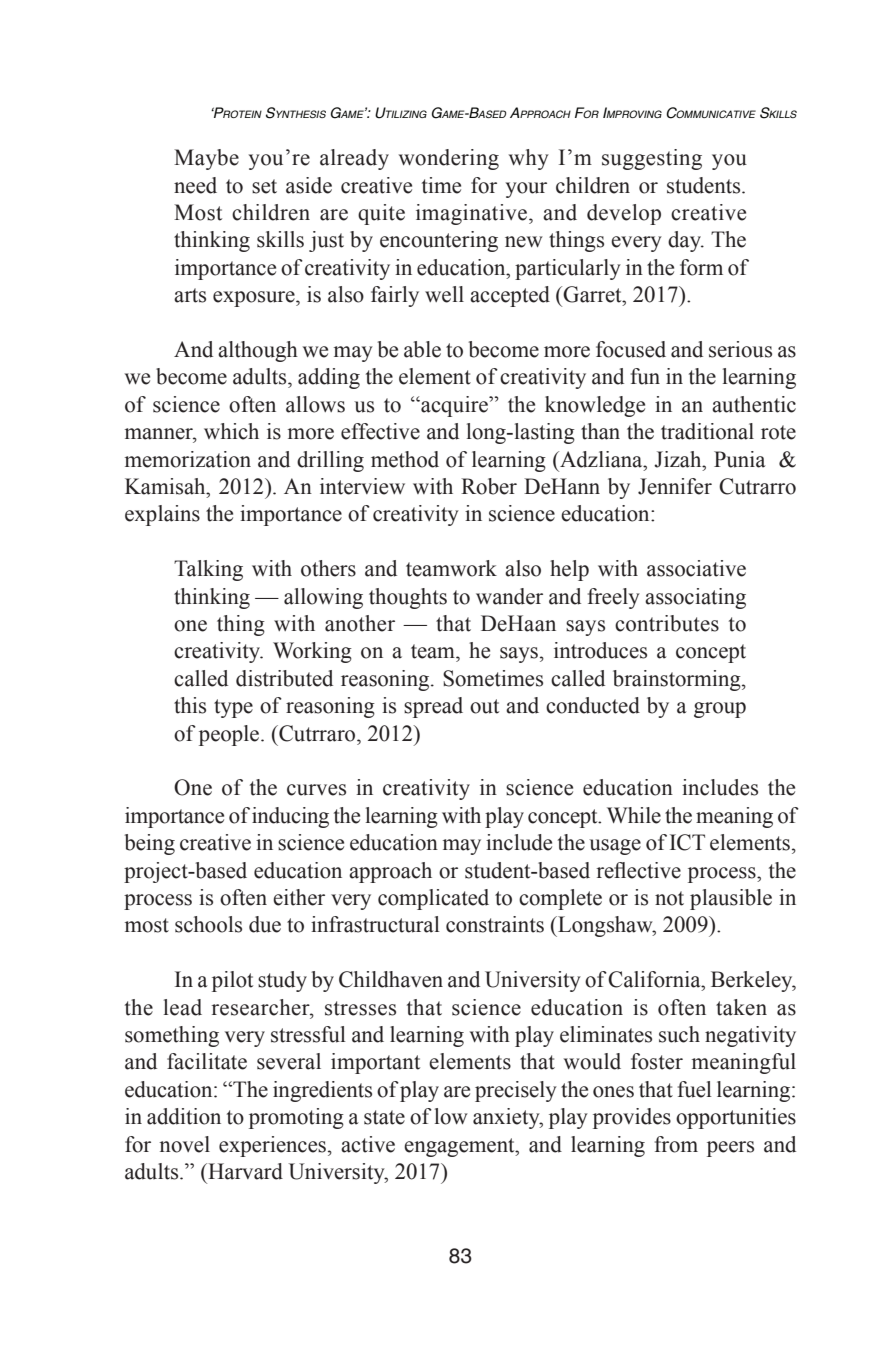  What do you see at coordinates (675, 486) in the screenshot?
I see `Jennifer` at bounding box center [675, 486].
